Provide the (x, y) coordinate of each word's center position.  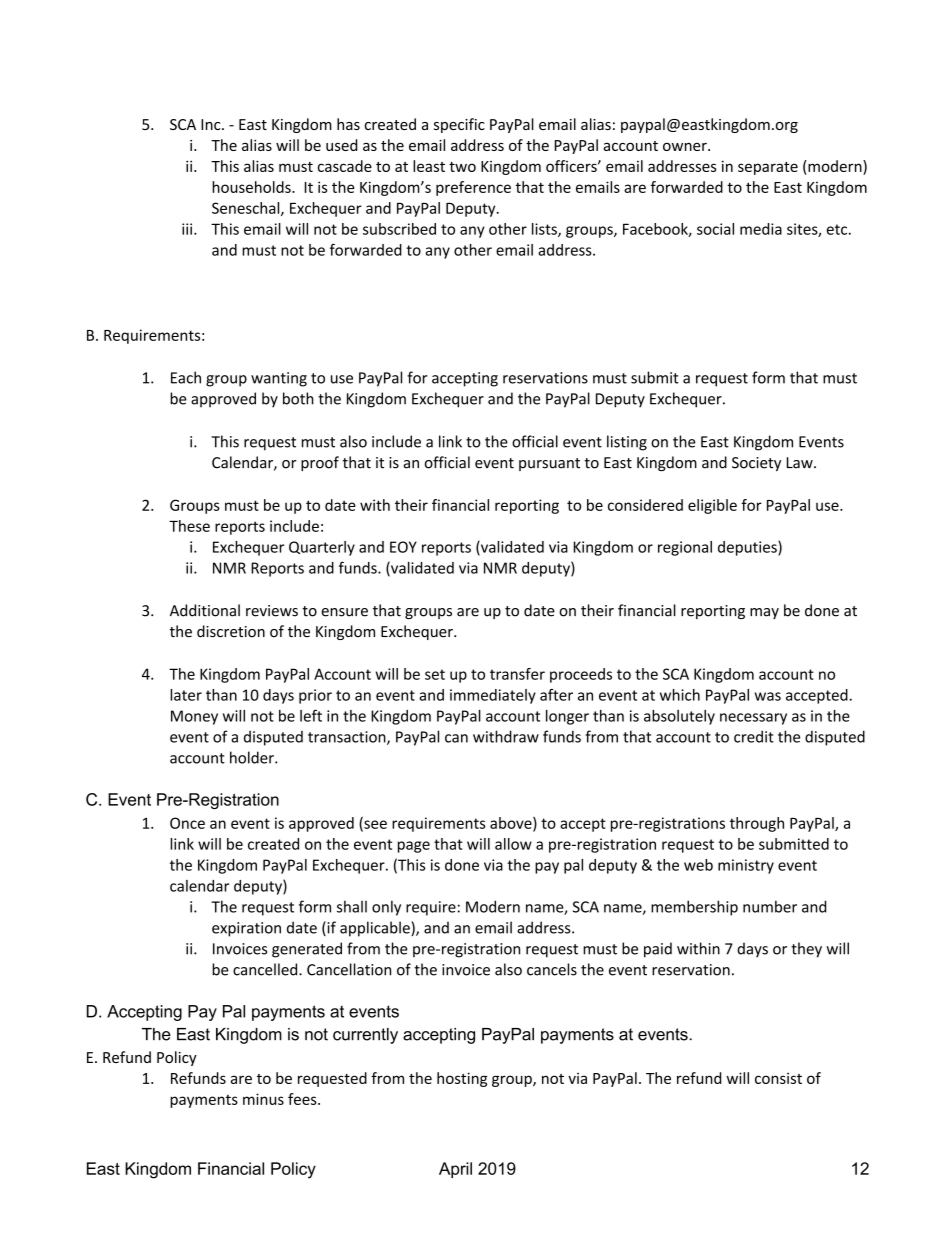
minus (263, 1099)
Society (756, 464)
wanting (279, 379)
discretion (231, 631)
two (462, 167)
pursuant (549, 464)
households (252, 187)
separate (768, 168)
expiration (246, 929)
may (764, 613)
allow (513, 844)
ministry (746, 866)
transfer (517, 674)
